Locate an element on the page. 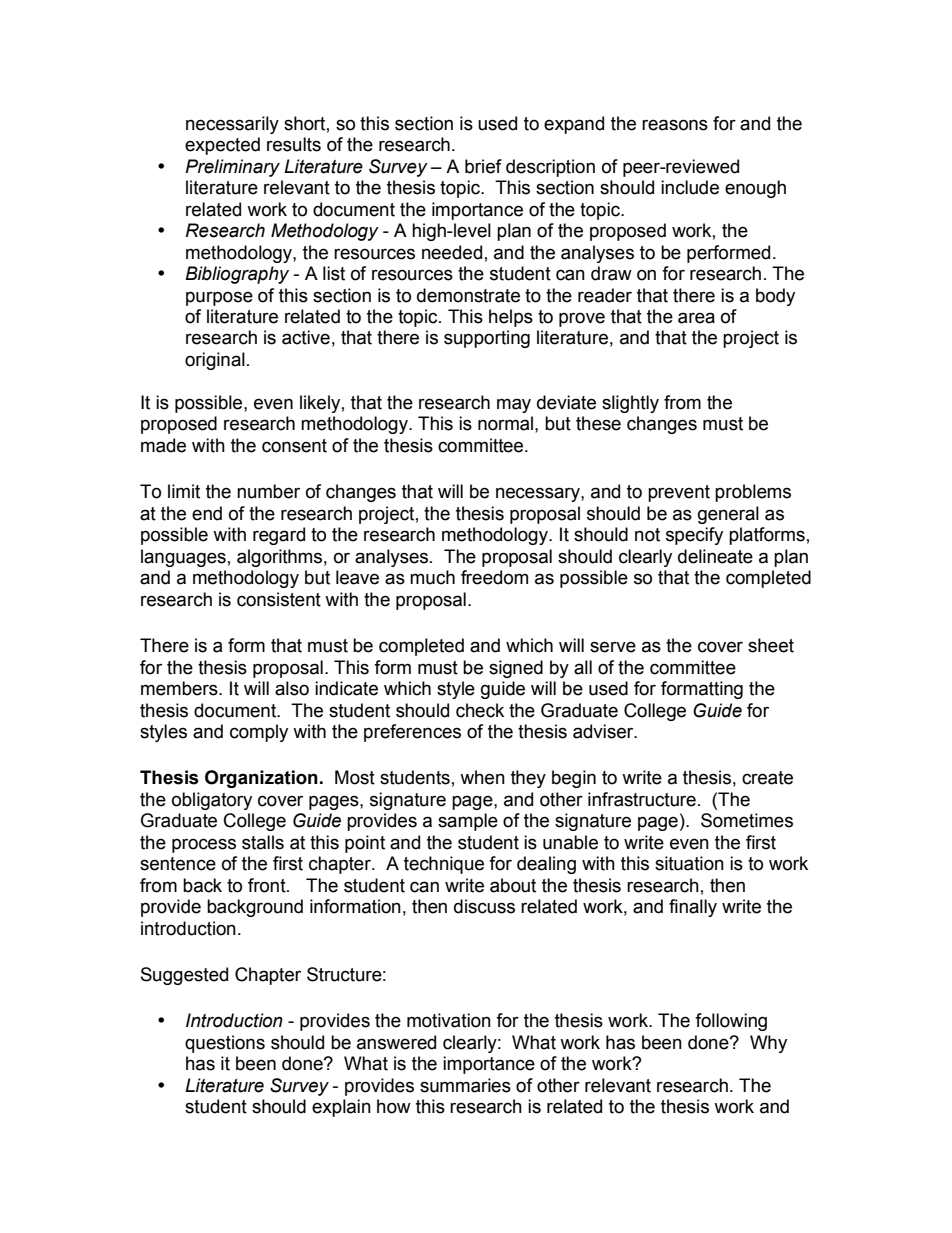 This document has height=1233, width=952. questions is located at coordinates (225, 1044).
